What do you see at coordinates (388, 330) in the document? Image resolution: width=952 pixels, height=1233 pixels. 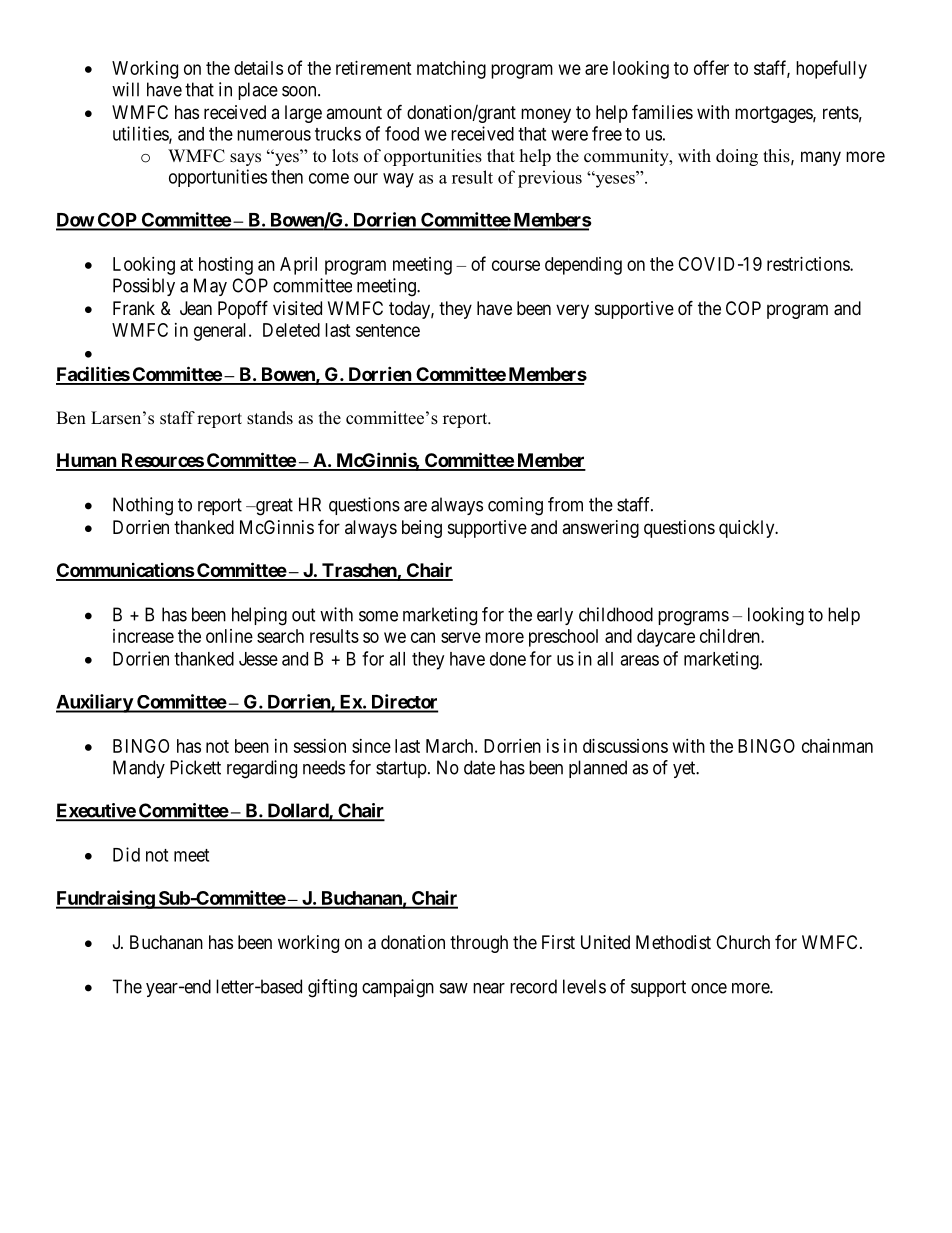 I see `sentence` at bounding box center [388, 330].
